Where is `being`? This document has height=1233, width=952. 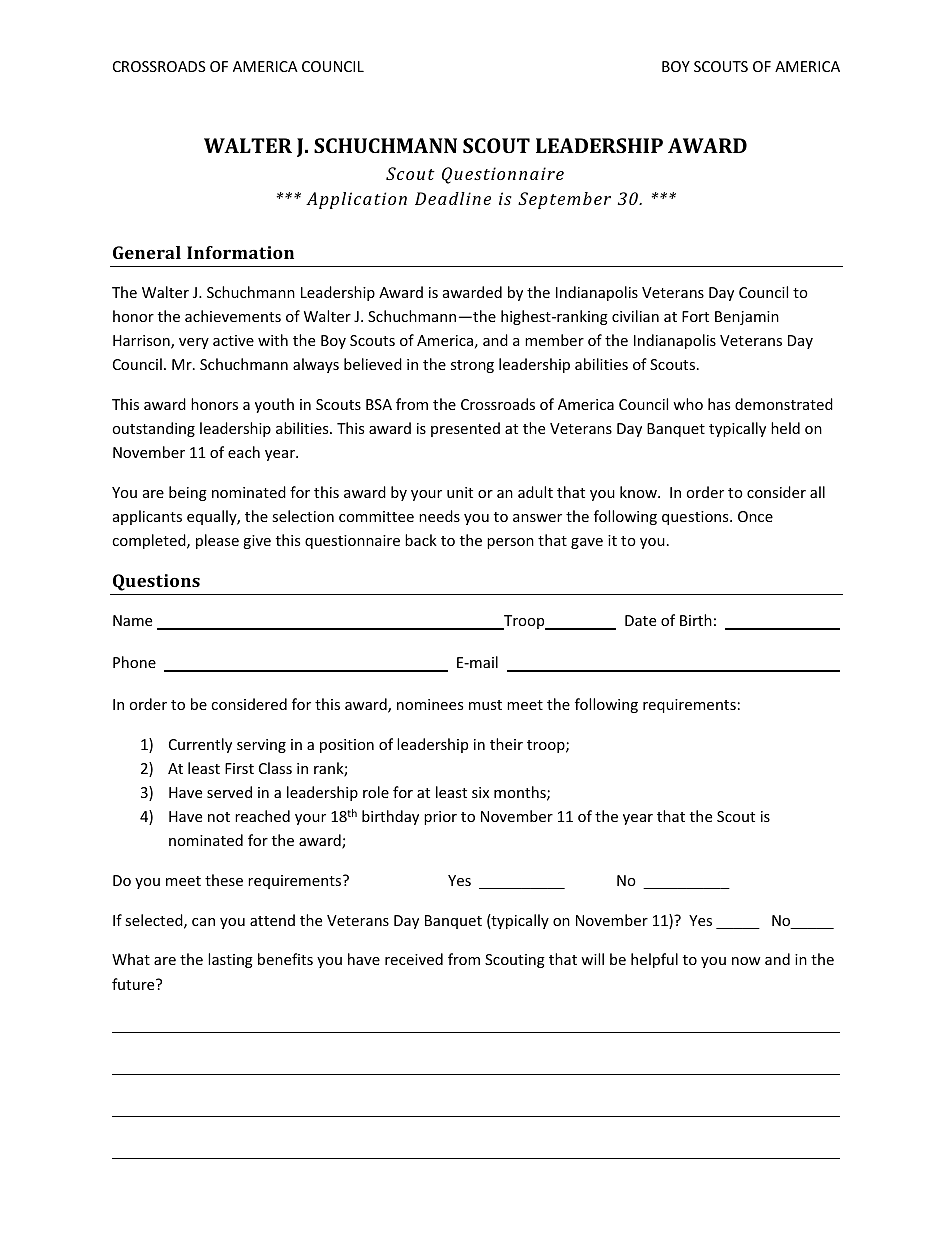
being is located at coordinates (188, 493).
